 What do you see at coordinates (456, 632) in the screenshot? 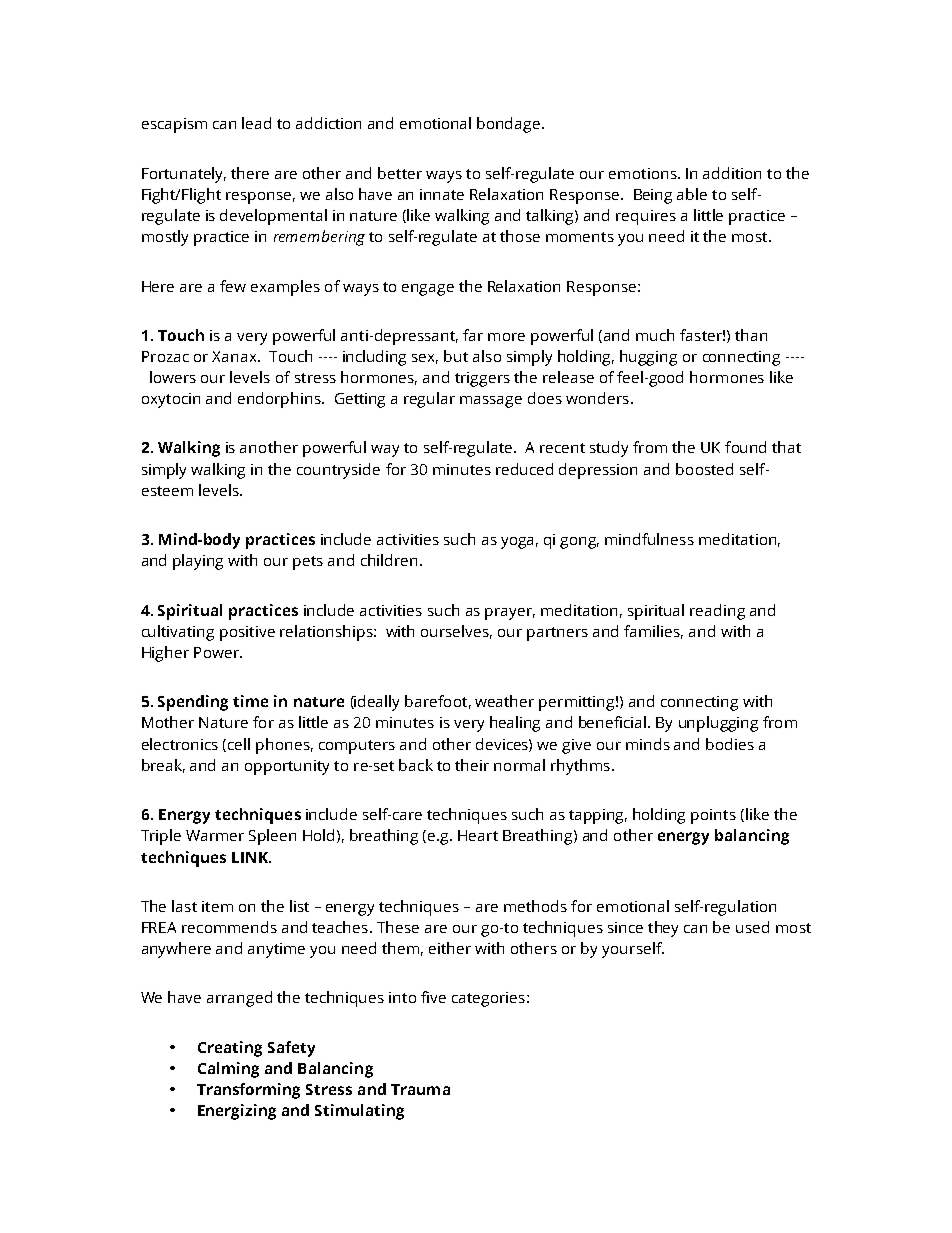
I see `ourselves` at bounding box center [456, 632].
